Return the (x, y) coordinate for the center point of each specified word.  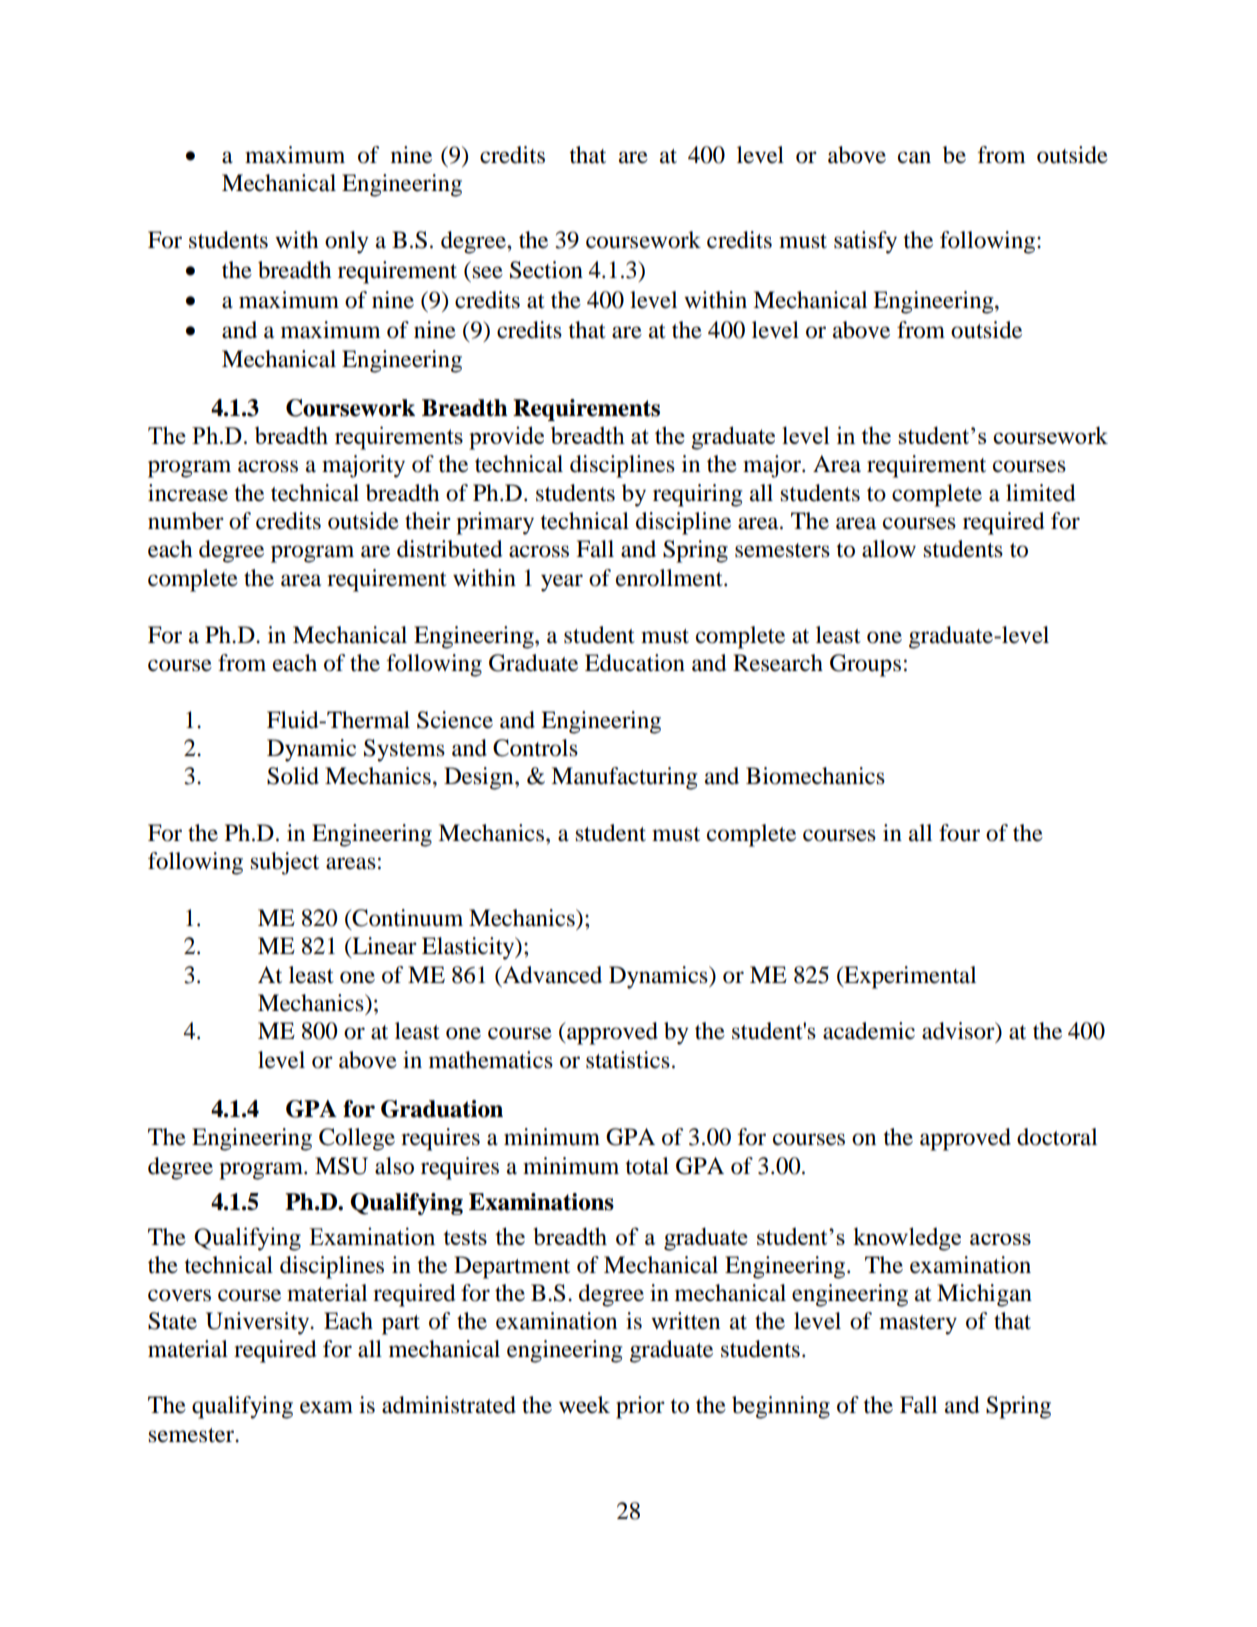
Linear (383, 947)
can (914, 157)
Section (546, 270)
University (259, 1323)
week (584, 1405)
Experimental (909, 977)
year (562, 583)
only (347, 242)
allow (889, 549)
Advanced (551, 975)
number (186, 521)
